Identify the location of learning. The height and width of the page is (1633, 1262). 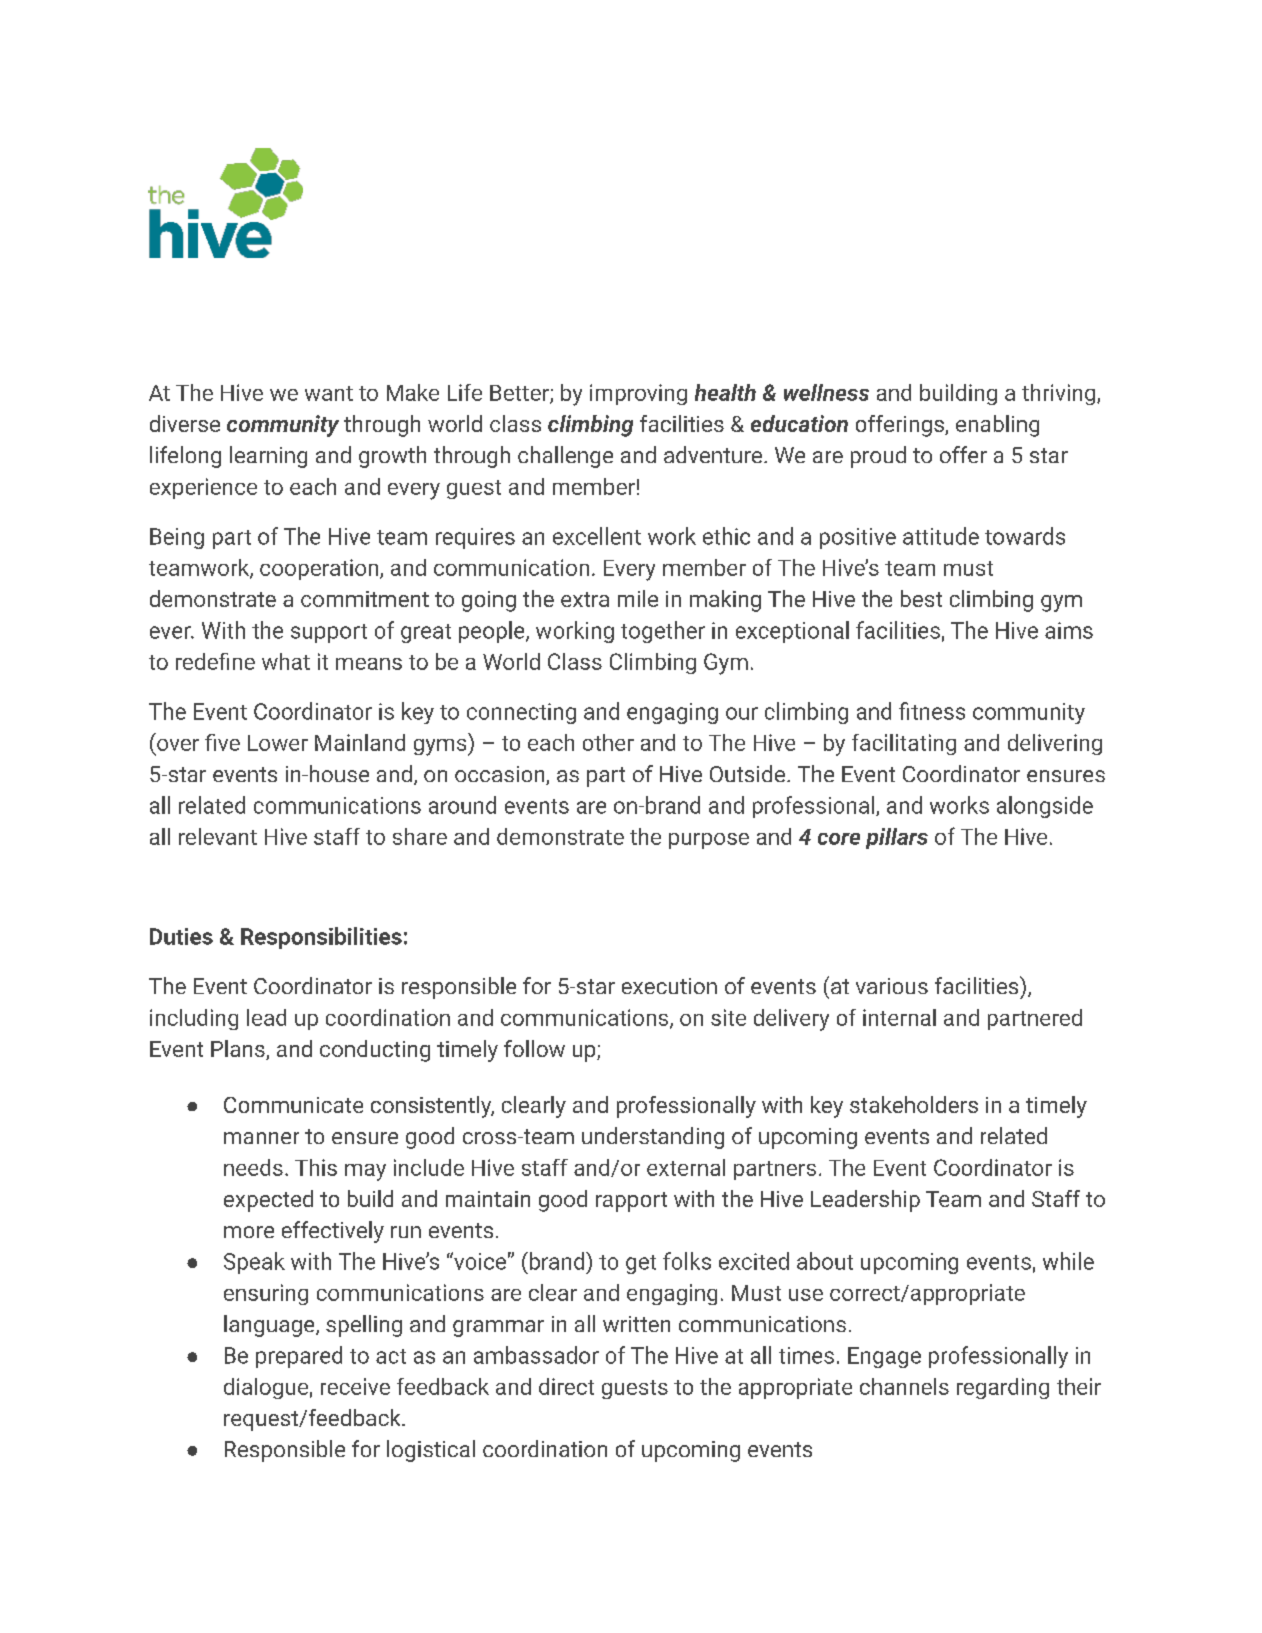
(268, 457).
